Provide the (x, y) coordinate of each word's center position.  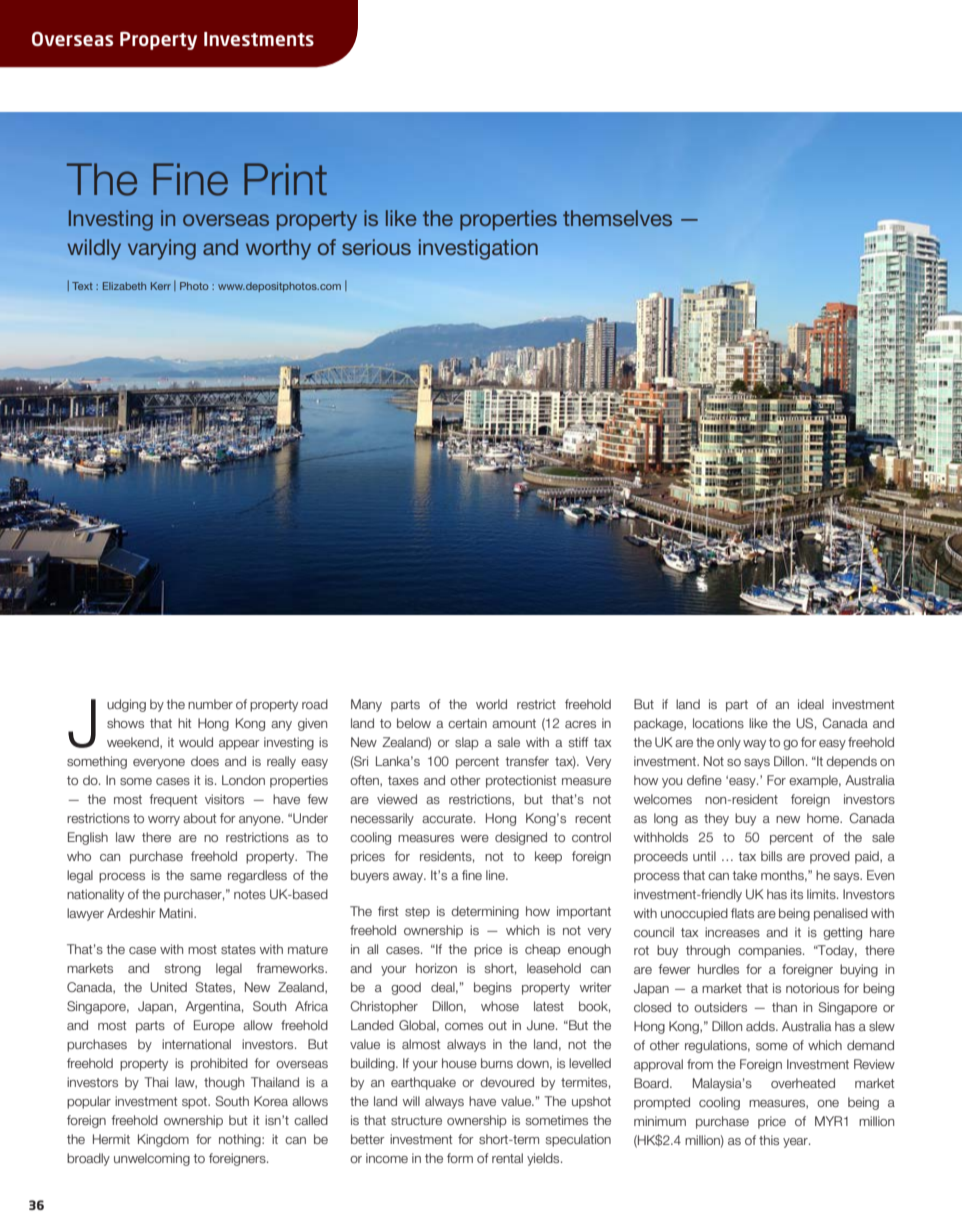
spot (195, 1103)
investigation (478, 249)
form (460, 1158)
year (796, 1143)
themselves (617, 218)
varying (162, 249)
